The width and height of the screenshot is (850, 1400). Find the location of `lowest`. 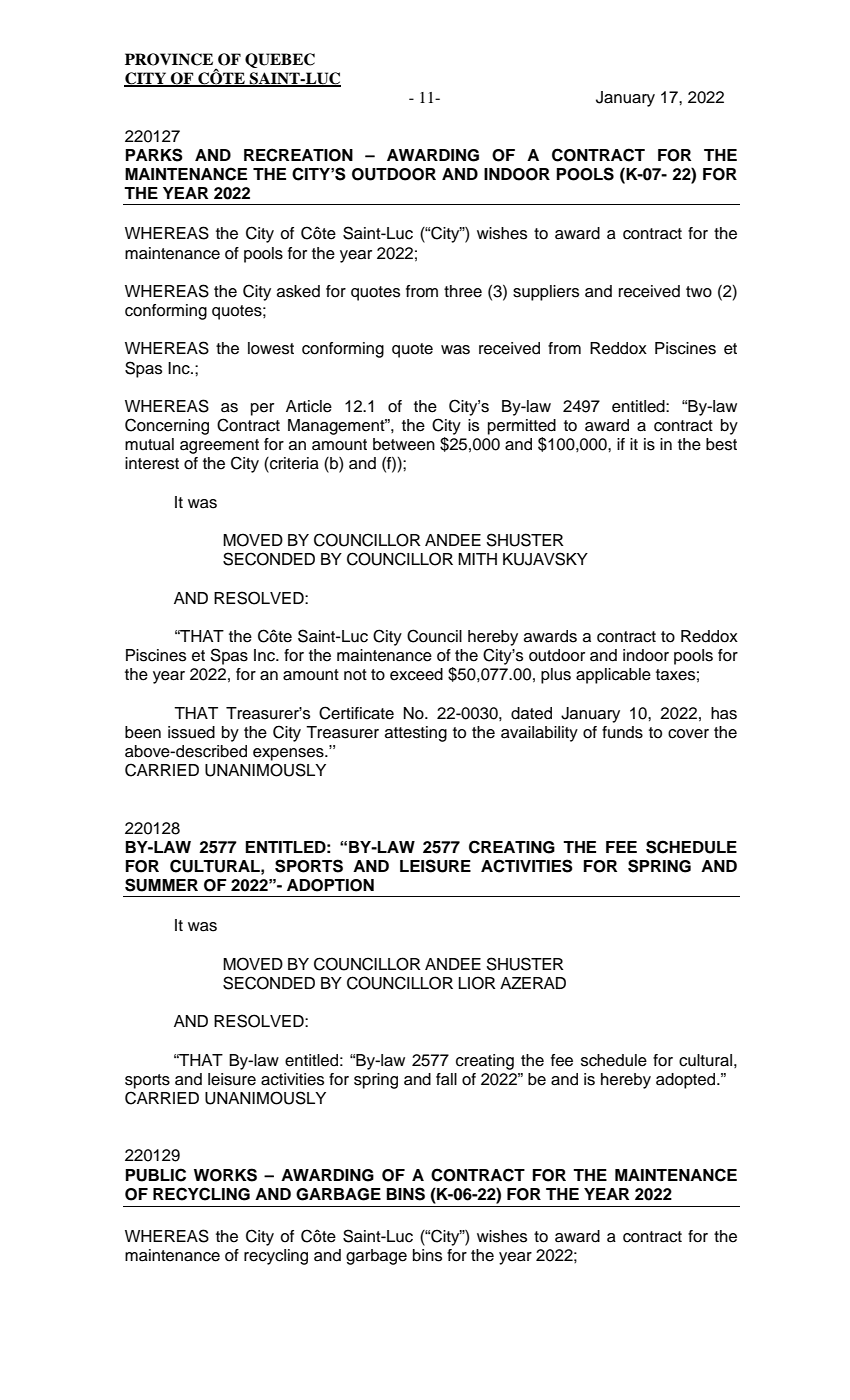

lowest is located at coordinates (271, 348).
